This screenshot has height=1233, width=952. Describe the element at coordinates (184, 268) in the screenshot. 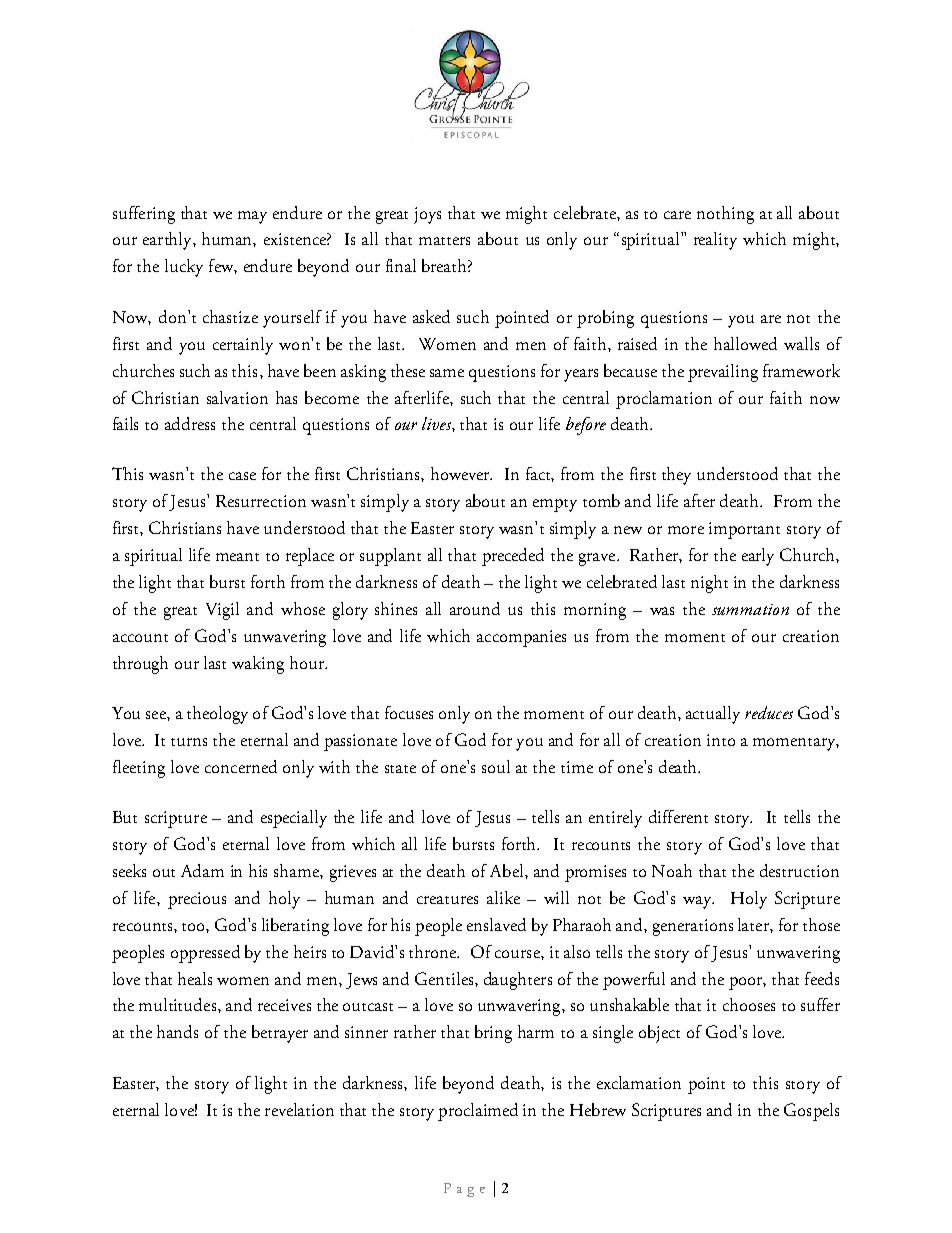

I see `lucky` at that location.
